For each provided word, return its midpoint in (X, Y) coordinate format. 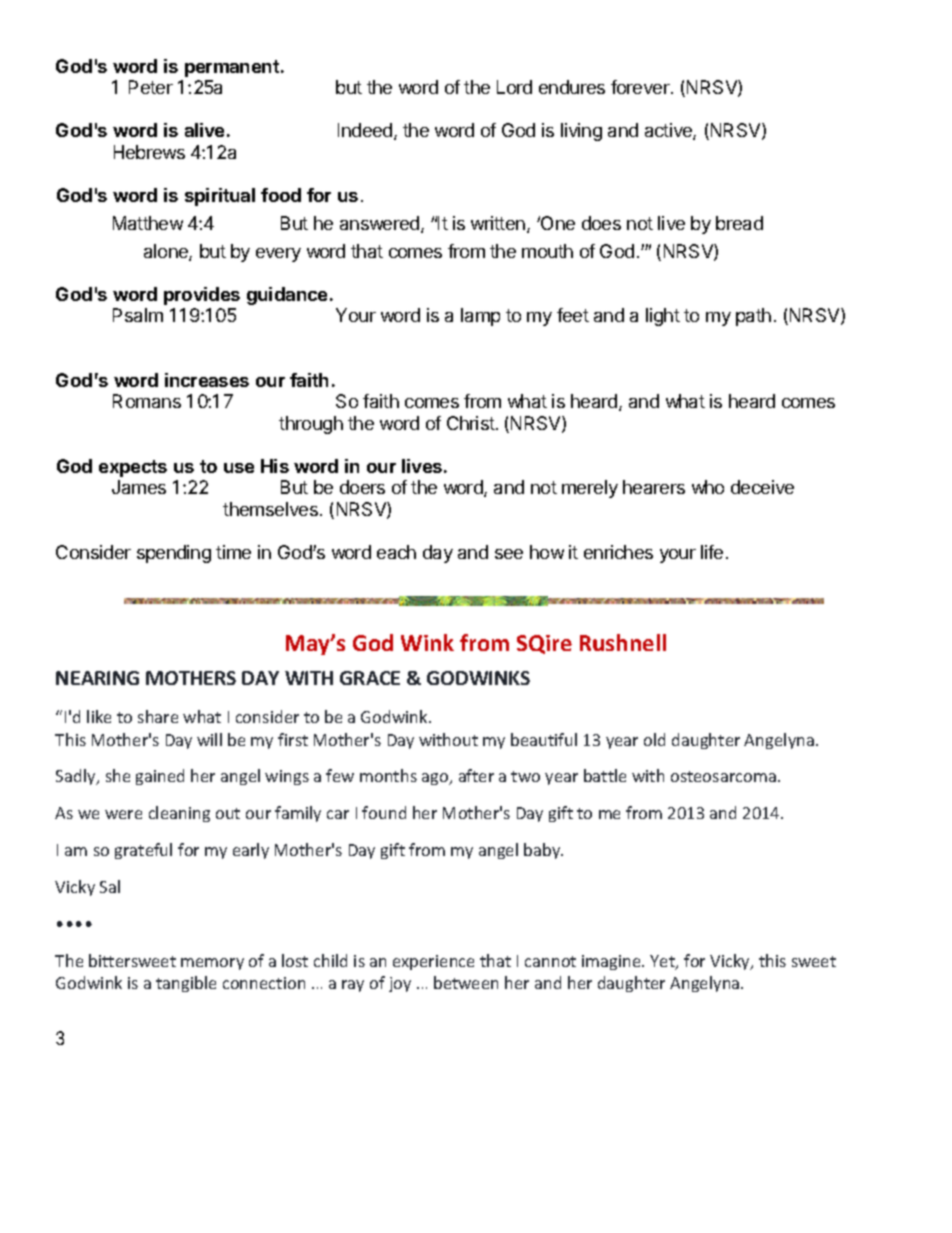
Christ (472, 423)
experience (433, 962)
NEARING (97, 678)
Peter (151, 87)
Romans (147, 401)
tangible (186, 984)
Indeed (366, 131)
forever (641, 87)
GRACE (370, 678)
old (654, 739)
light (663, 317)
